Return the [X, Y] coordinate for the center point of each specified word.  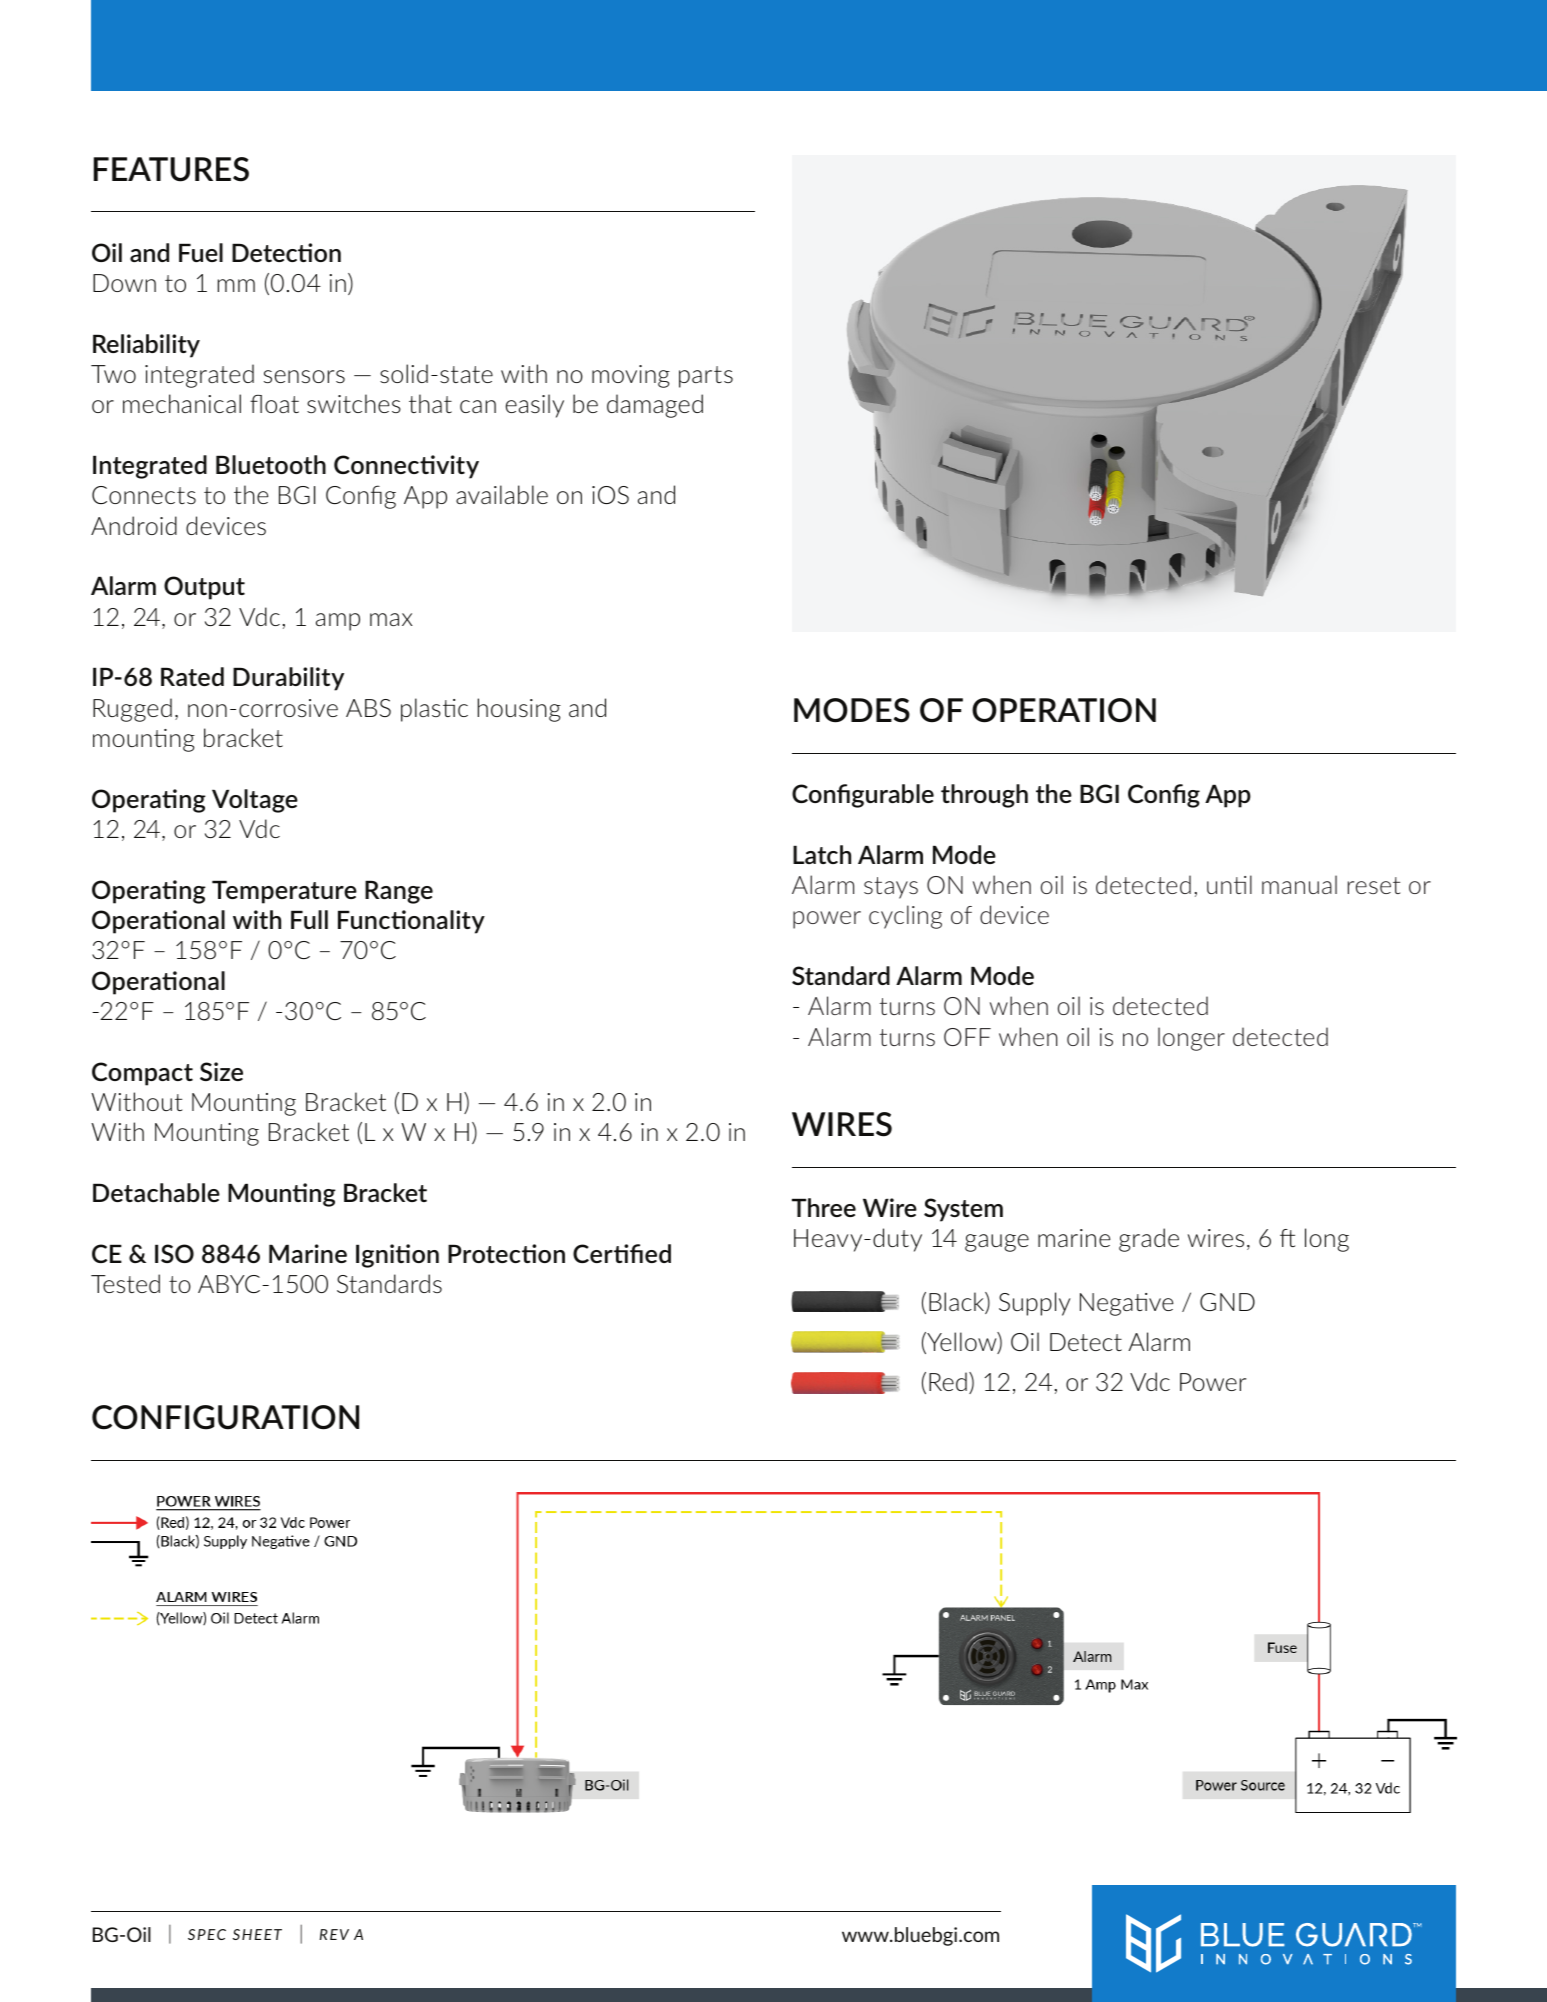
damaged [655, 406]
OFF [967, 1037]
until [1229, 884]
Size [221, 1071]
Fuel [201, 252]
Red [948, 1381]
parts [706, 377]
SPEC [207, 1934]
